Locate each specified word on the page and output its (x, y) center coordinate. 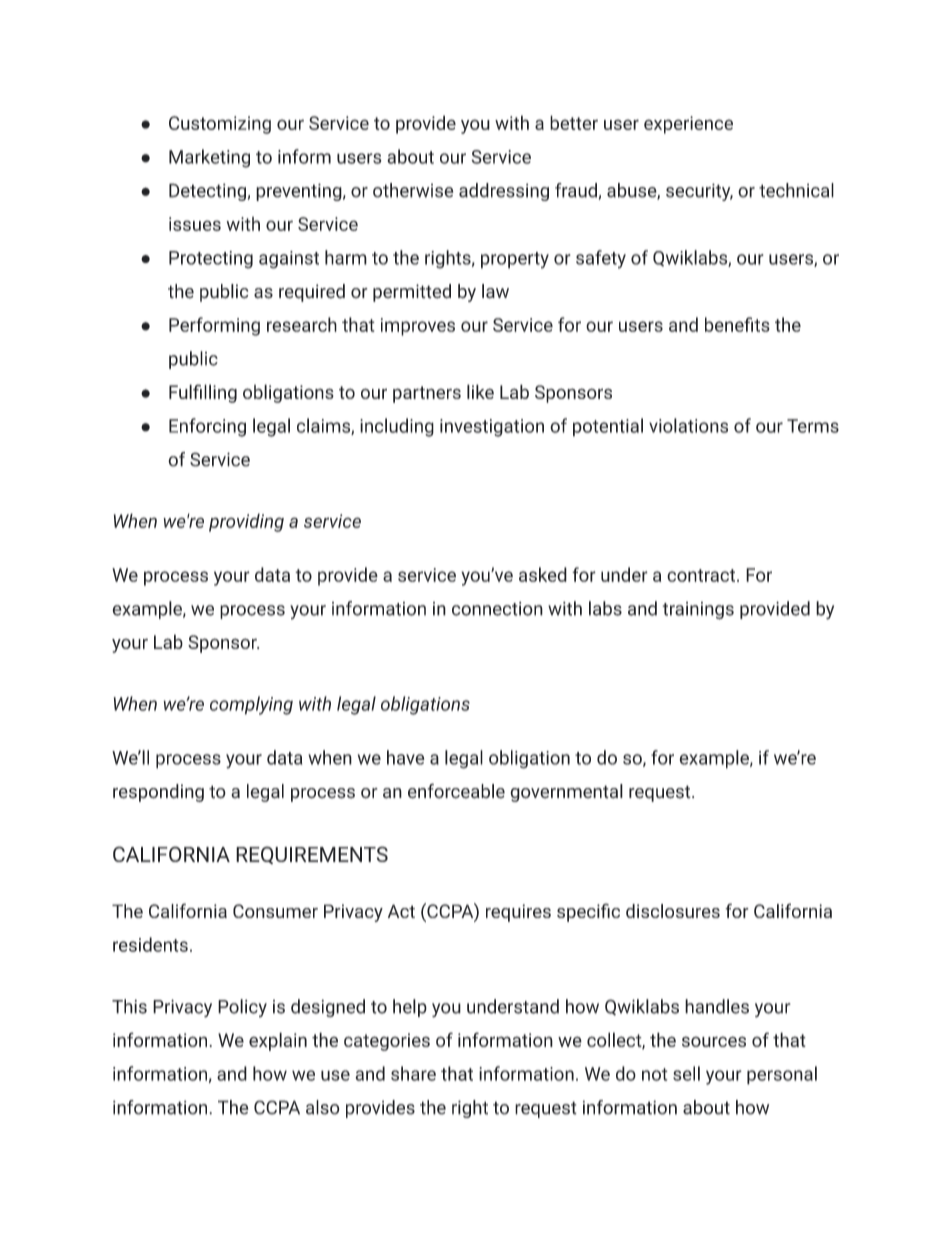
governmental (566, 793)
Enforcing (207, 427)
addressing (504, 192)
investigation (492, 428)
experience (688, 125)
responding (158, 793)
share (413, 1073)
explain (278, 1041)
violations (688, 425)
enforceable (456, 791)
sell (686, 1073)
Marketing (209, 158)
